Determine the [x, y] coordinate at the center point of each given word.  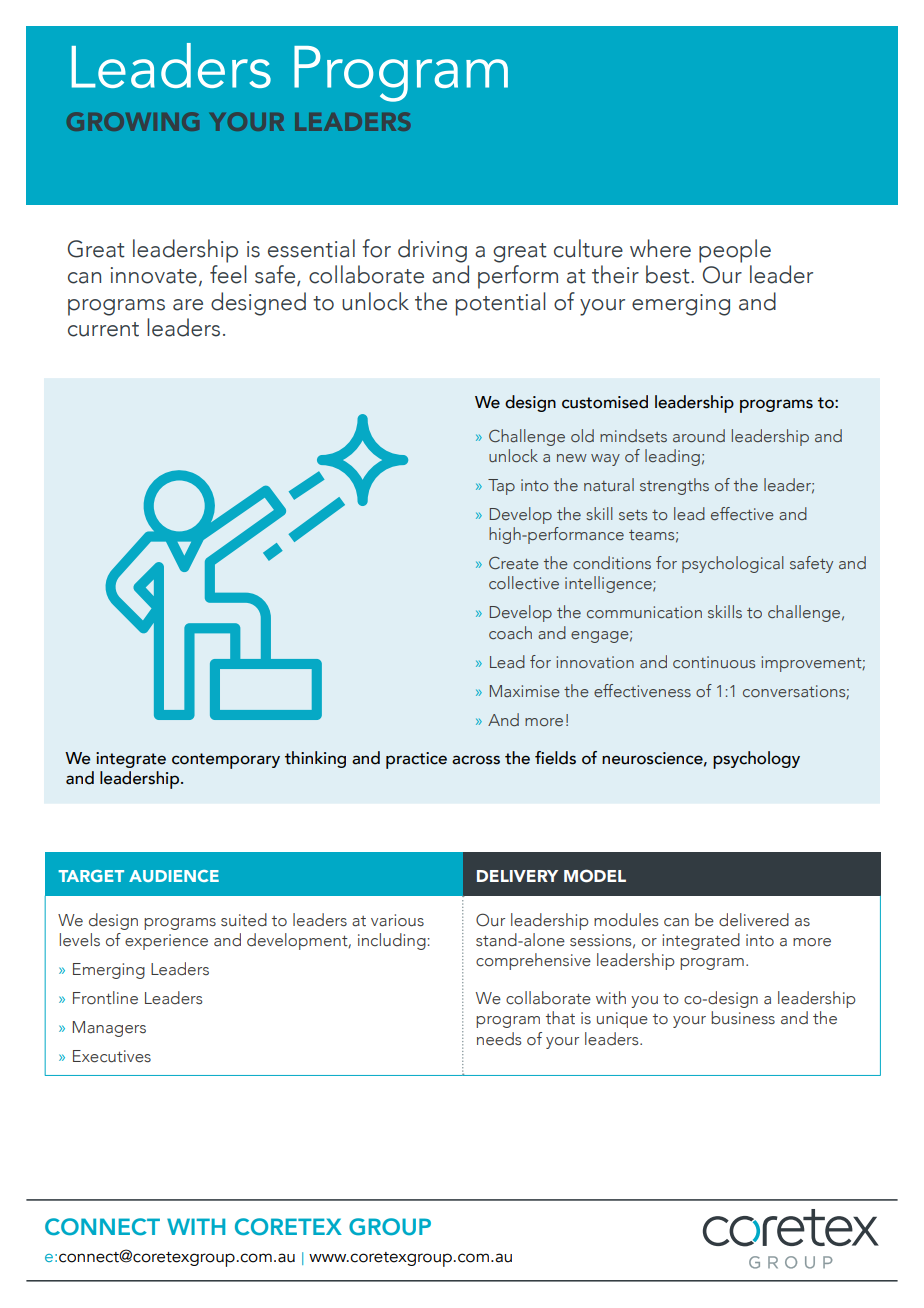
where [660, 248]
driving [432, 251]
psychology [756, 760]
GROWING [132, 121]
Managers [109, 1029]
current [103, 329]
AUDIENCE [174, 876]
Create [514, 562]
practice [416, 760]
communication [644, 612]
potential [501, 304]
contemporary [226, 761]
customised [605, 402]
